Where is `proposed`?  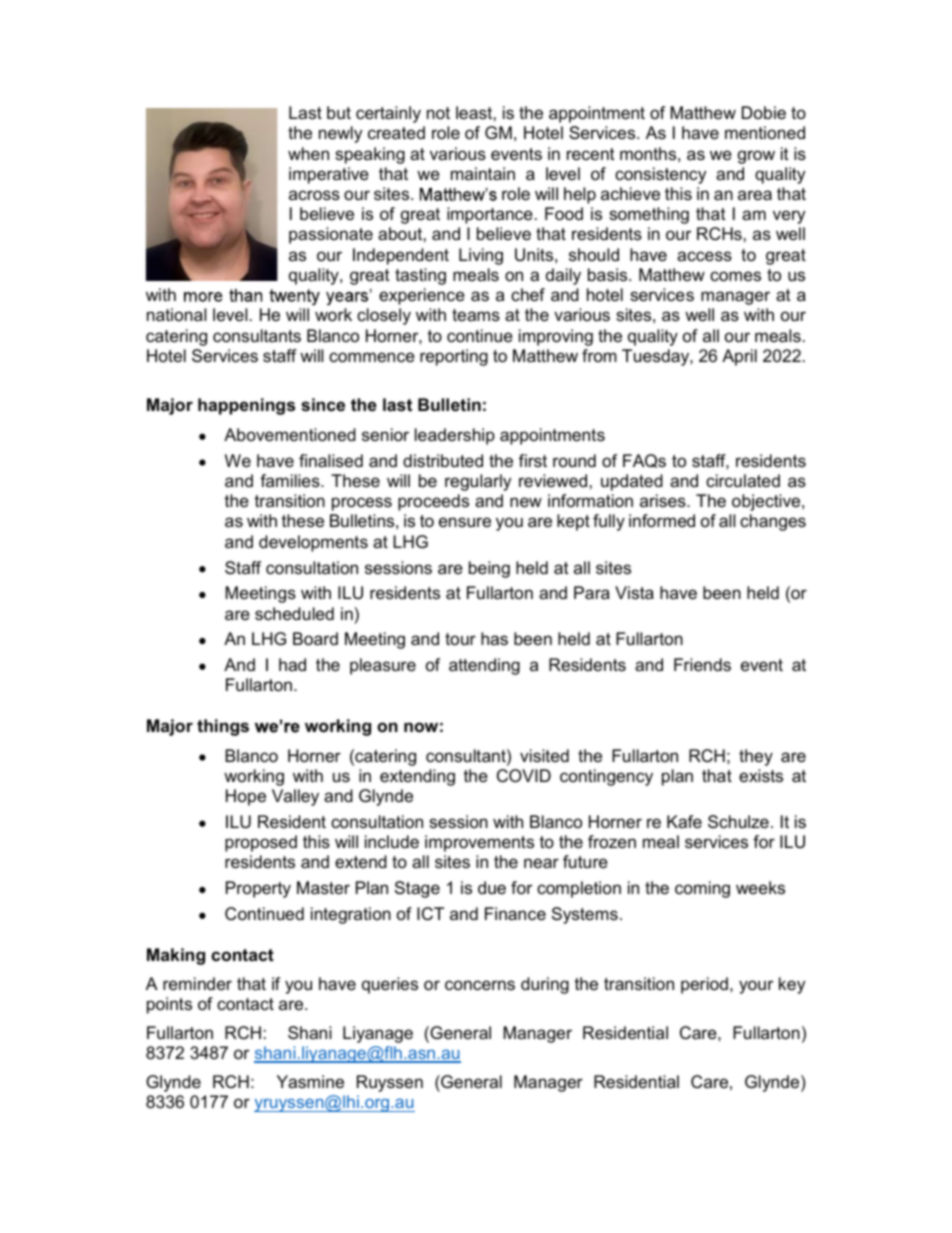
proposed is located at coordinates (261, 843).
